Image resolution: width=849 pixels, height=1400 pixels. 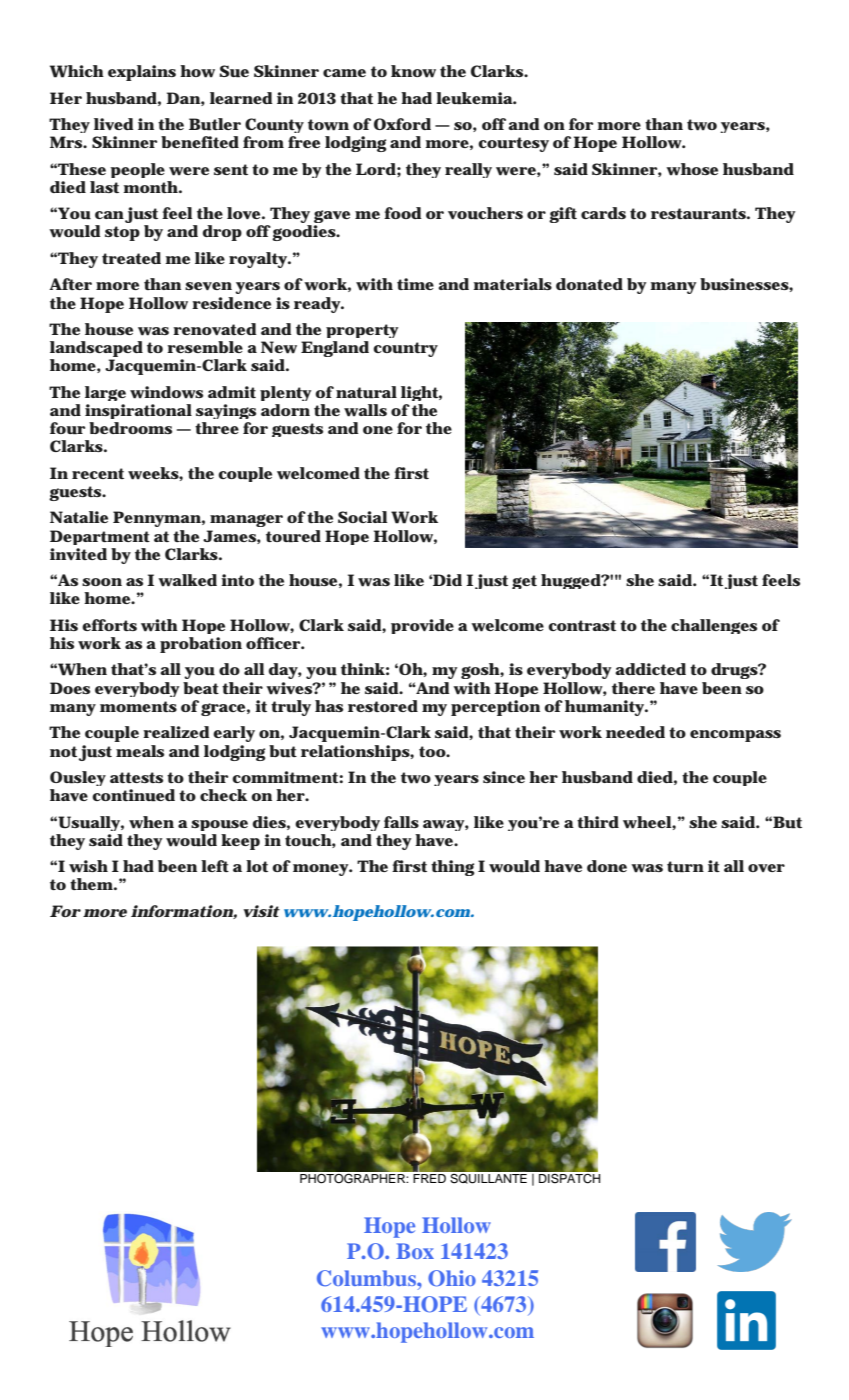 I want to click on Columbus, so click(x=367, y=1278).
